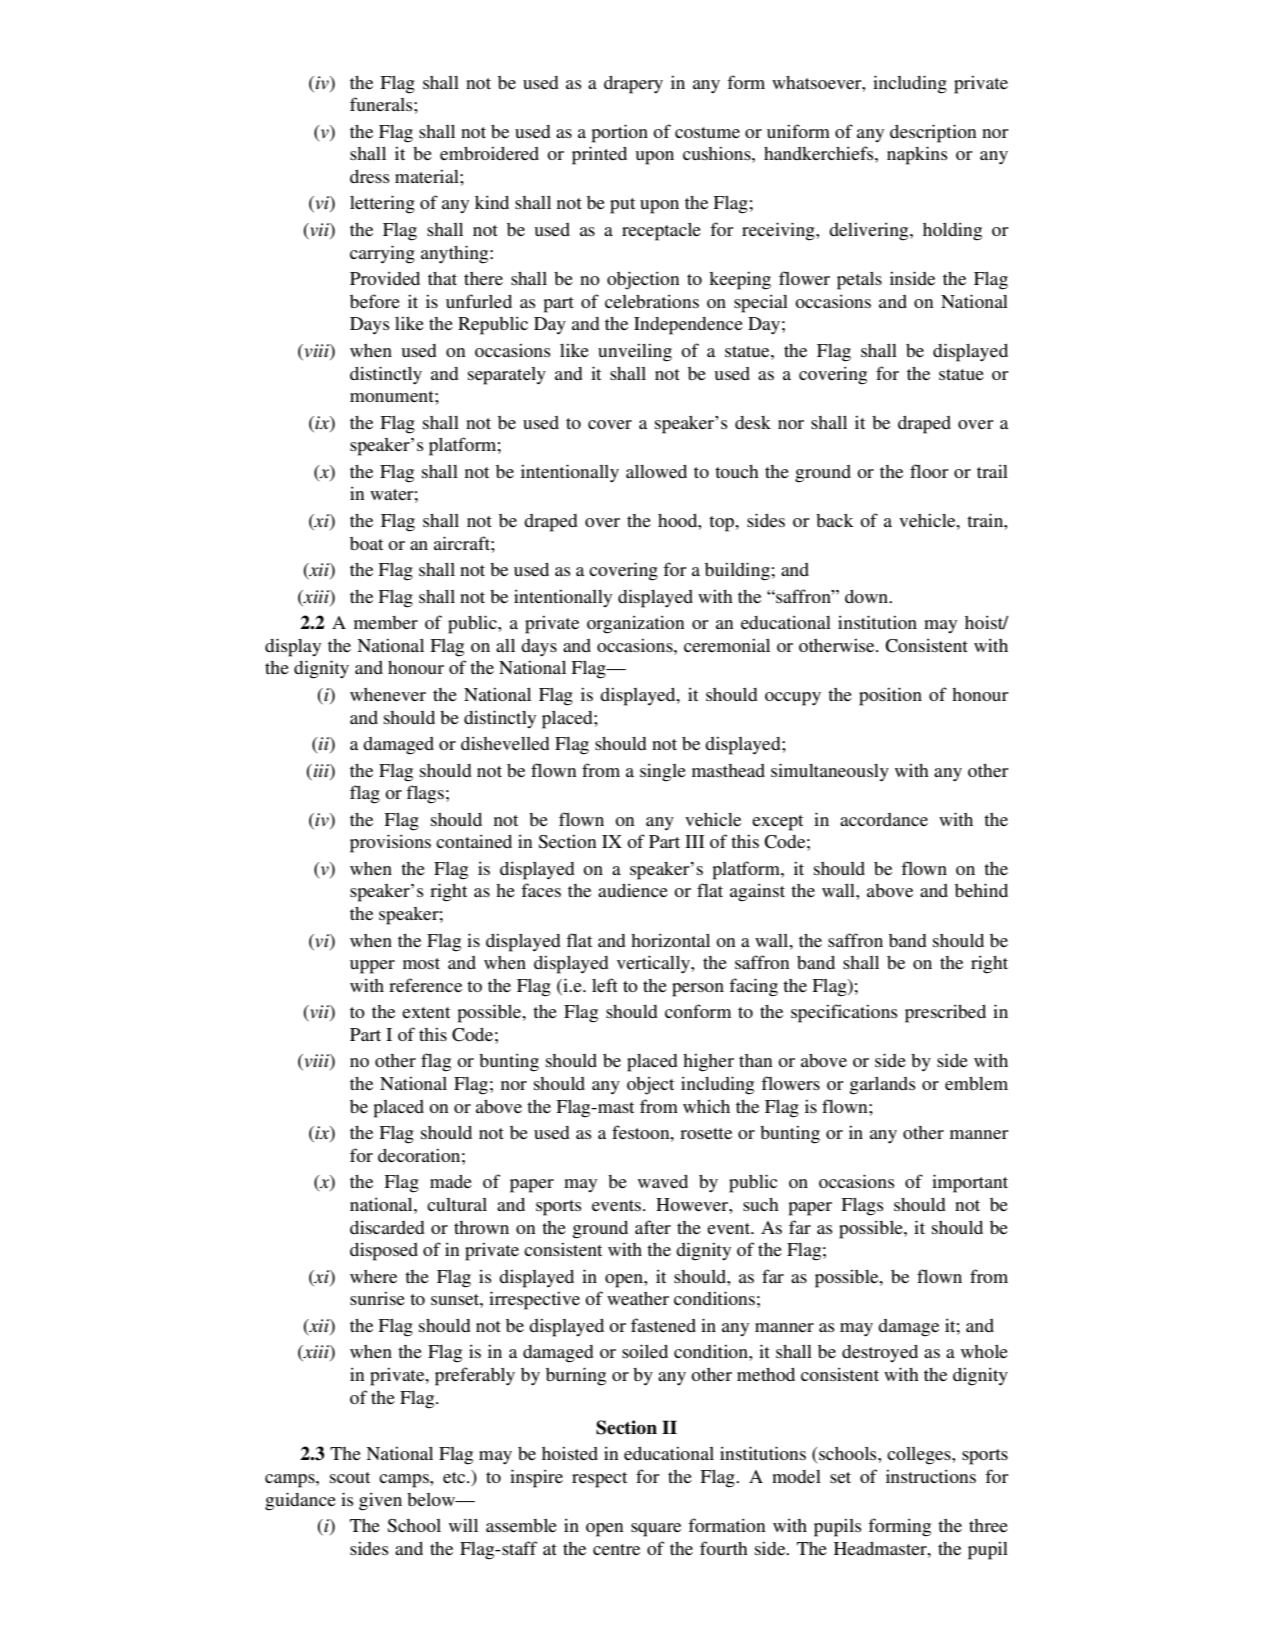 This screenshot has height=1648, width=1273. I want to click on provisions, so click(390, 843).
